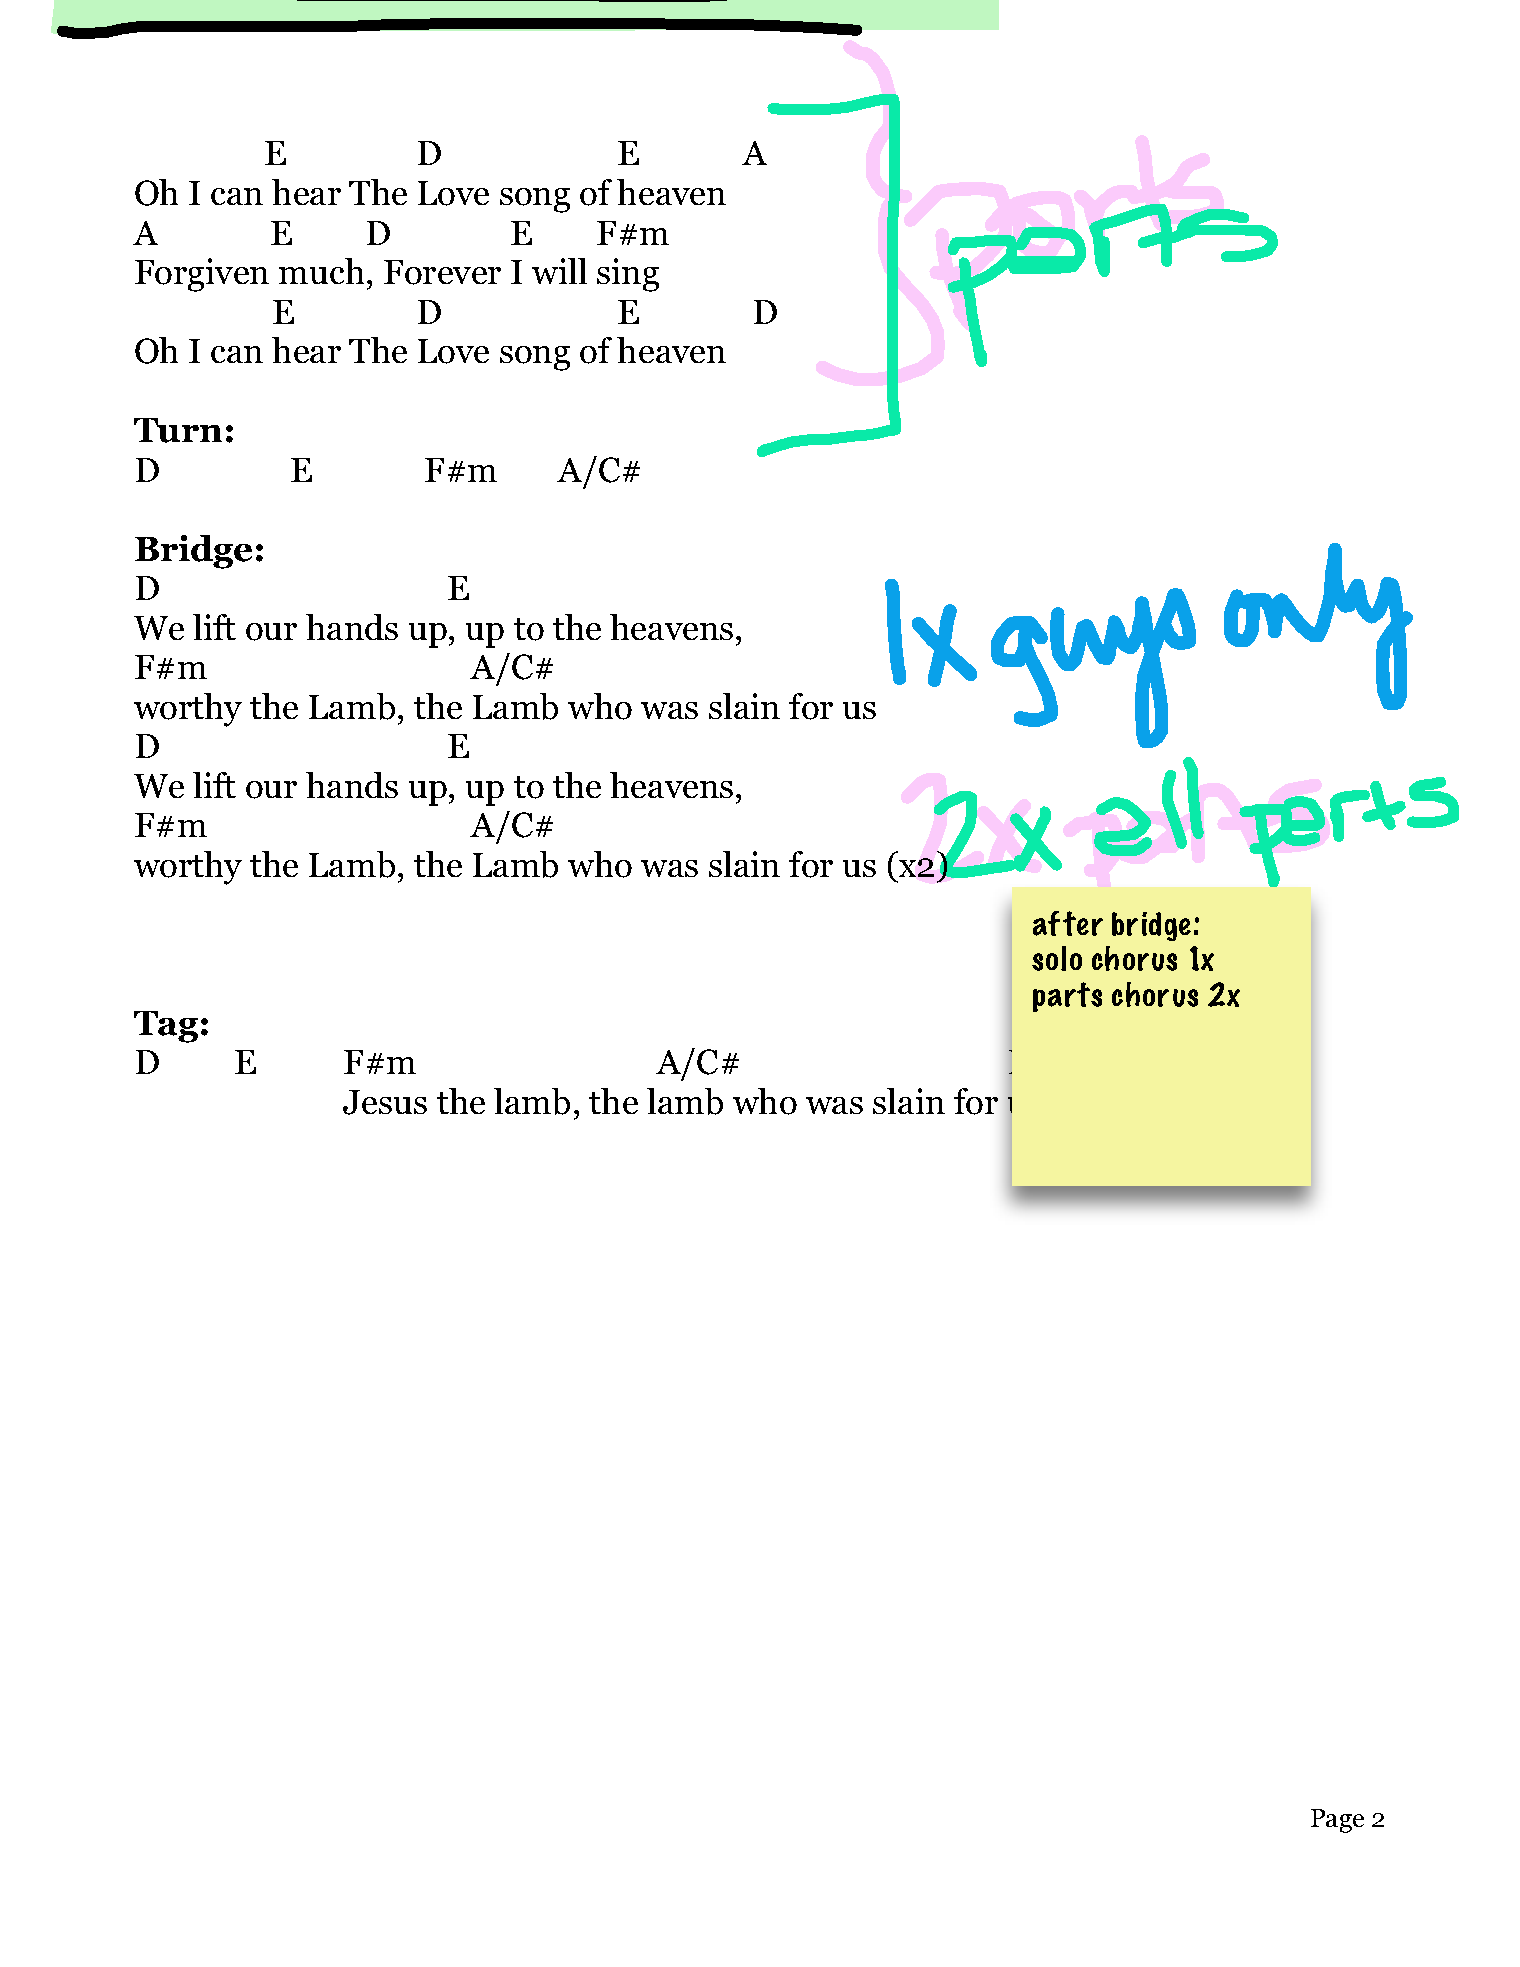 The height and width of the page is (1967, 1520). Describe the element at coordinates (166, 1027) in the page. I see `Tag` at that location.
